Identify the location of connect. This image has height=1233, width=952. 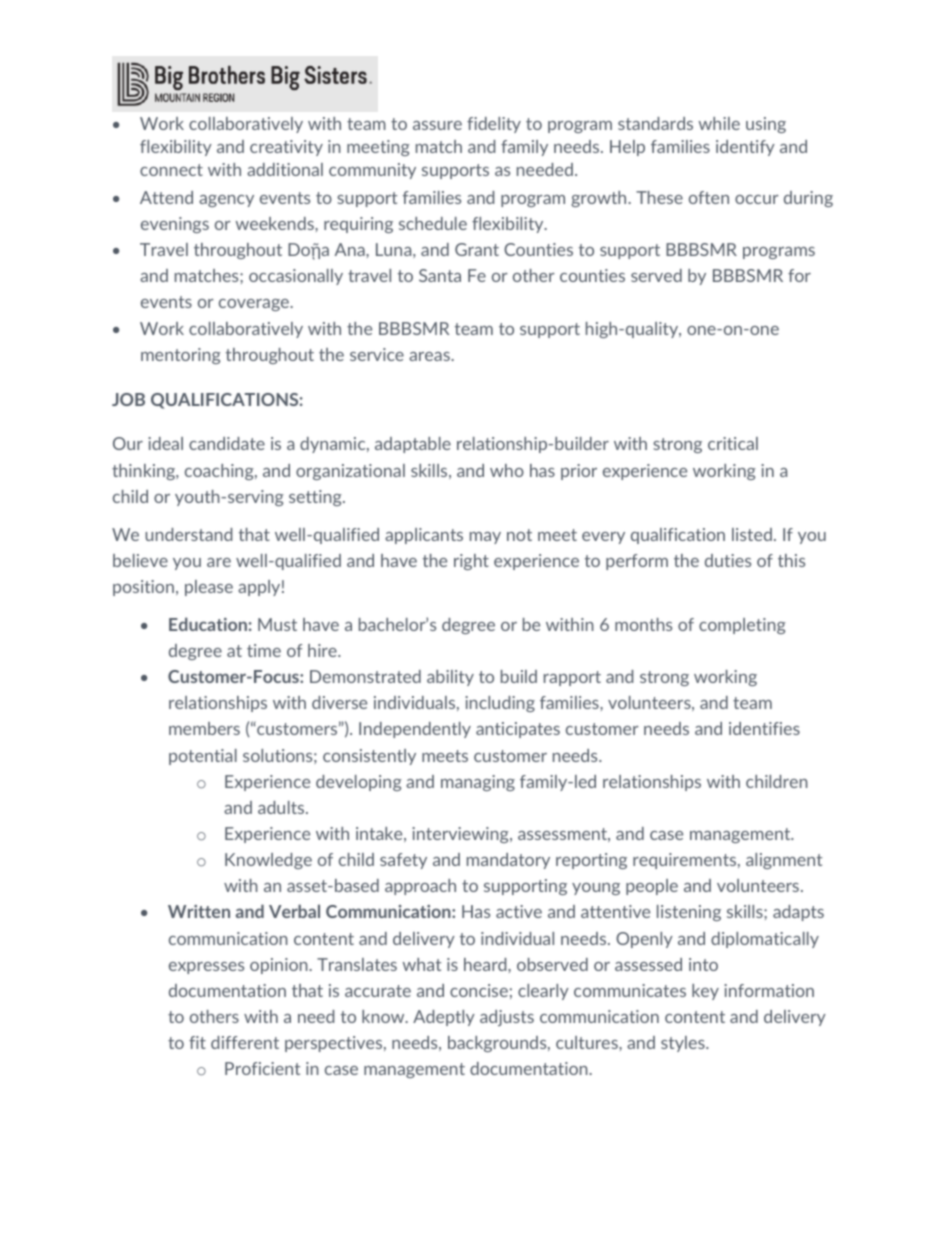
(171, 170).
